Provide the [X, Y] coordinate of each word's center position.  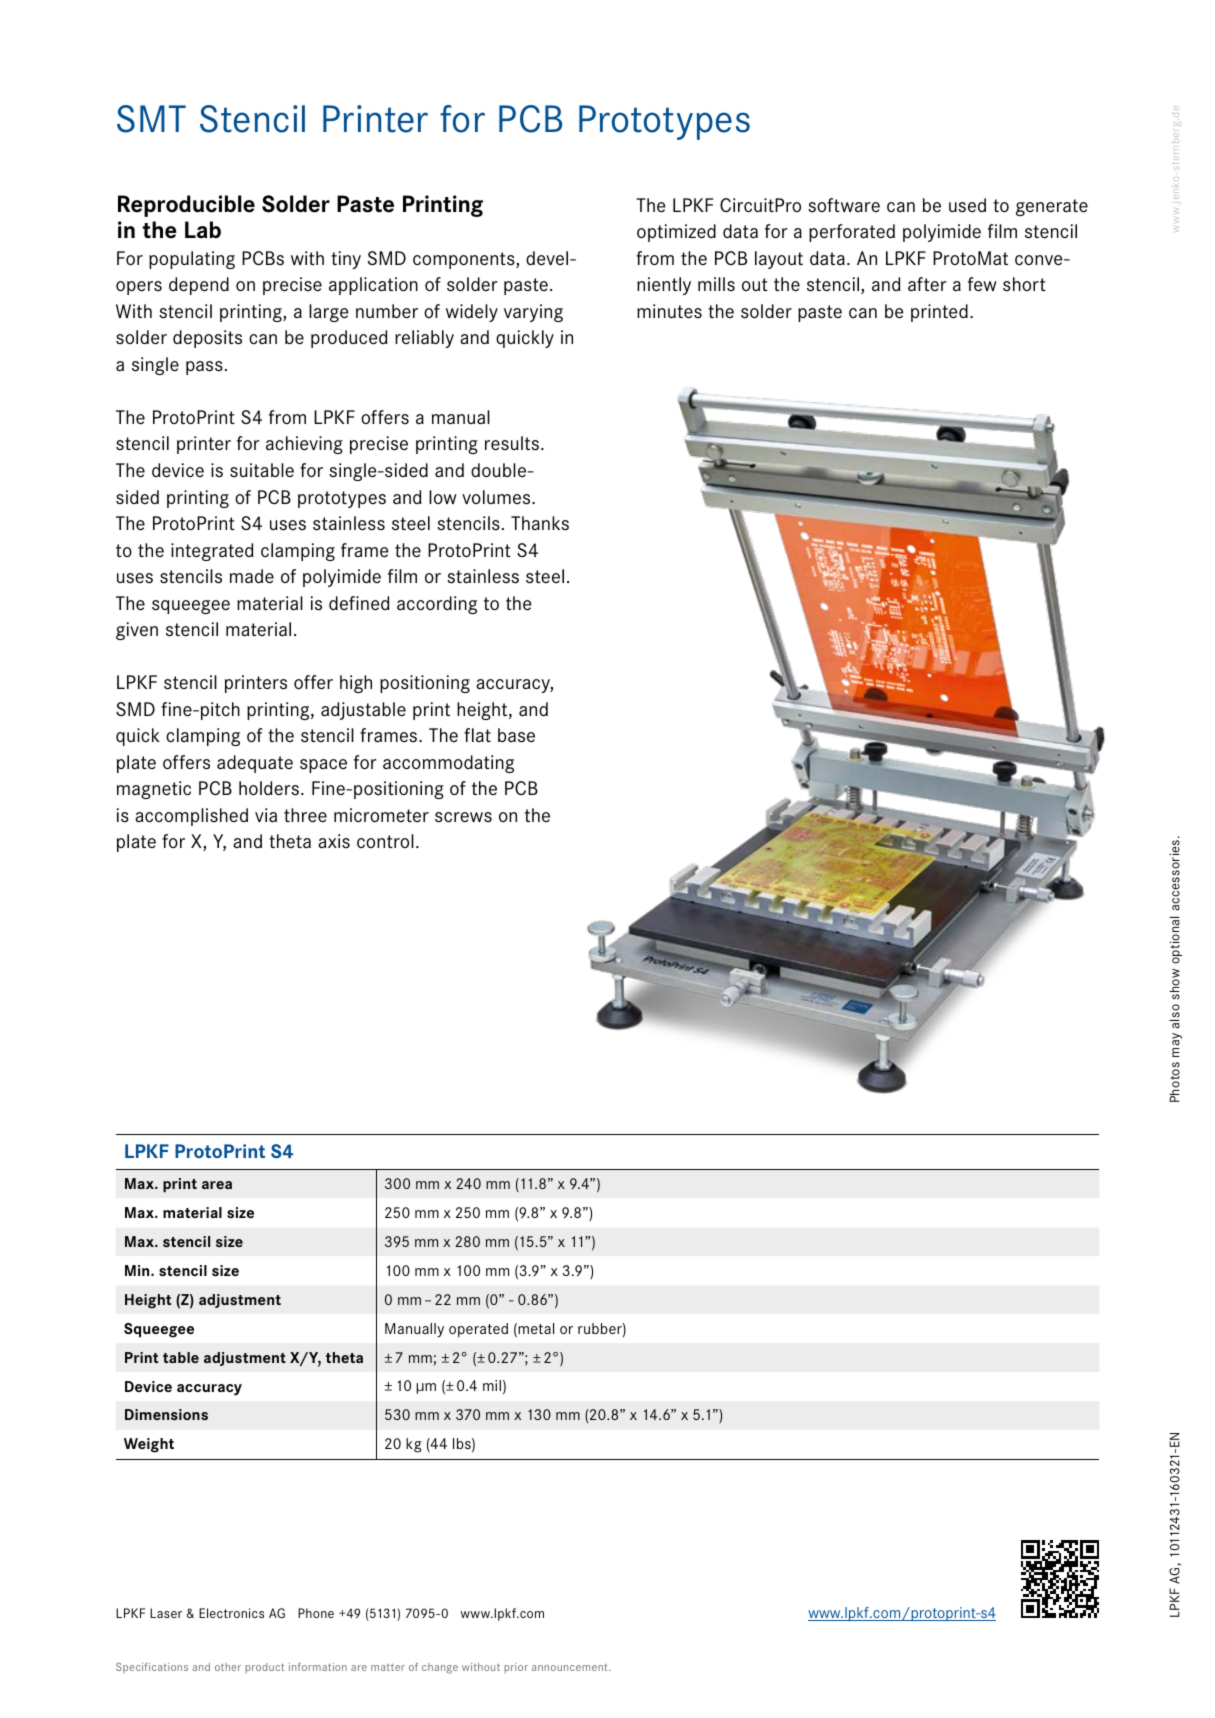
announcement [571, 1667]
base [516, 735]
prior [516, 1668]
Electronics [231, 1613]
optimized [676, 233]
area [217, 1185]
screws [463, 817]
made [252, 576]
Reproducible [186, 206]
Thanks [540, 523]
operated [478, 1330]
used [967, 205]
